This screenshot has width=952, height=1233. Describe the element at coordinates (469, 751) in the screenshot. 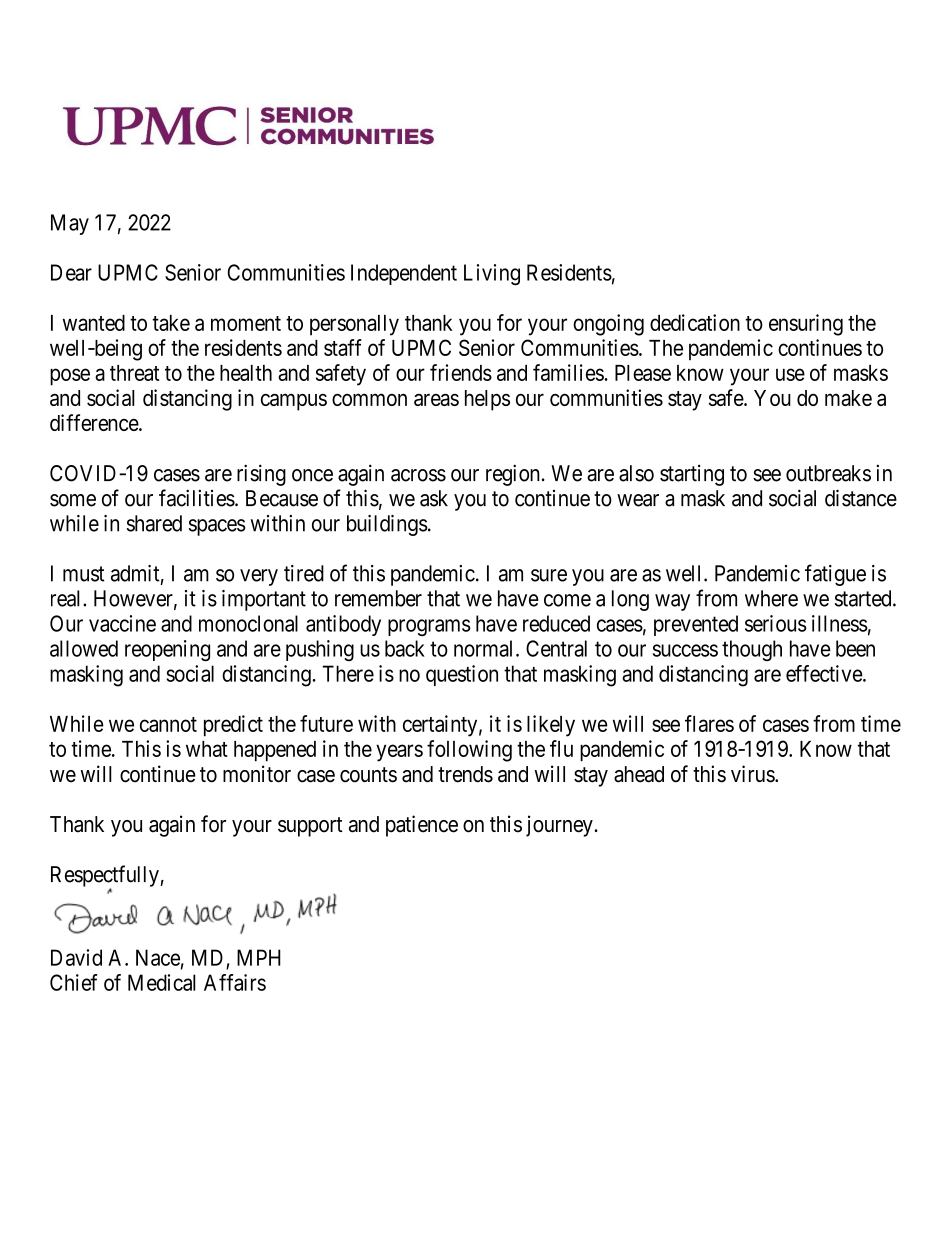

I see `following` at that location.
